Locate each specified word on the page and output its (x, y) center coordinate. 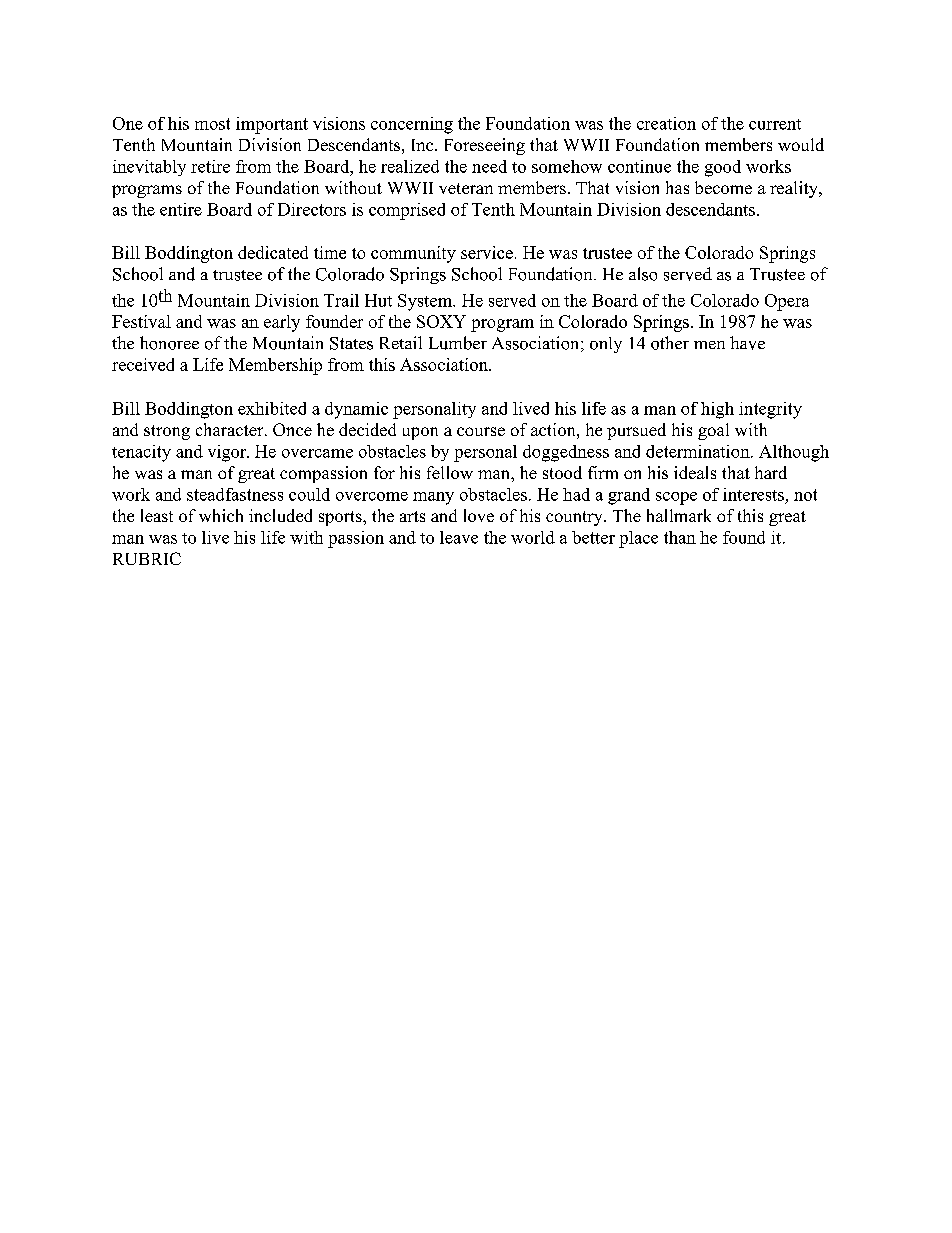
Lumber (458, 343)
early (282, 323)
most (212, 124)
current (775, 124)
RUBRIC (147, 558)
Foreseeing (485, 146)
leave (459, 537)
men (709, 345)
